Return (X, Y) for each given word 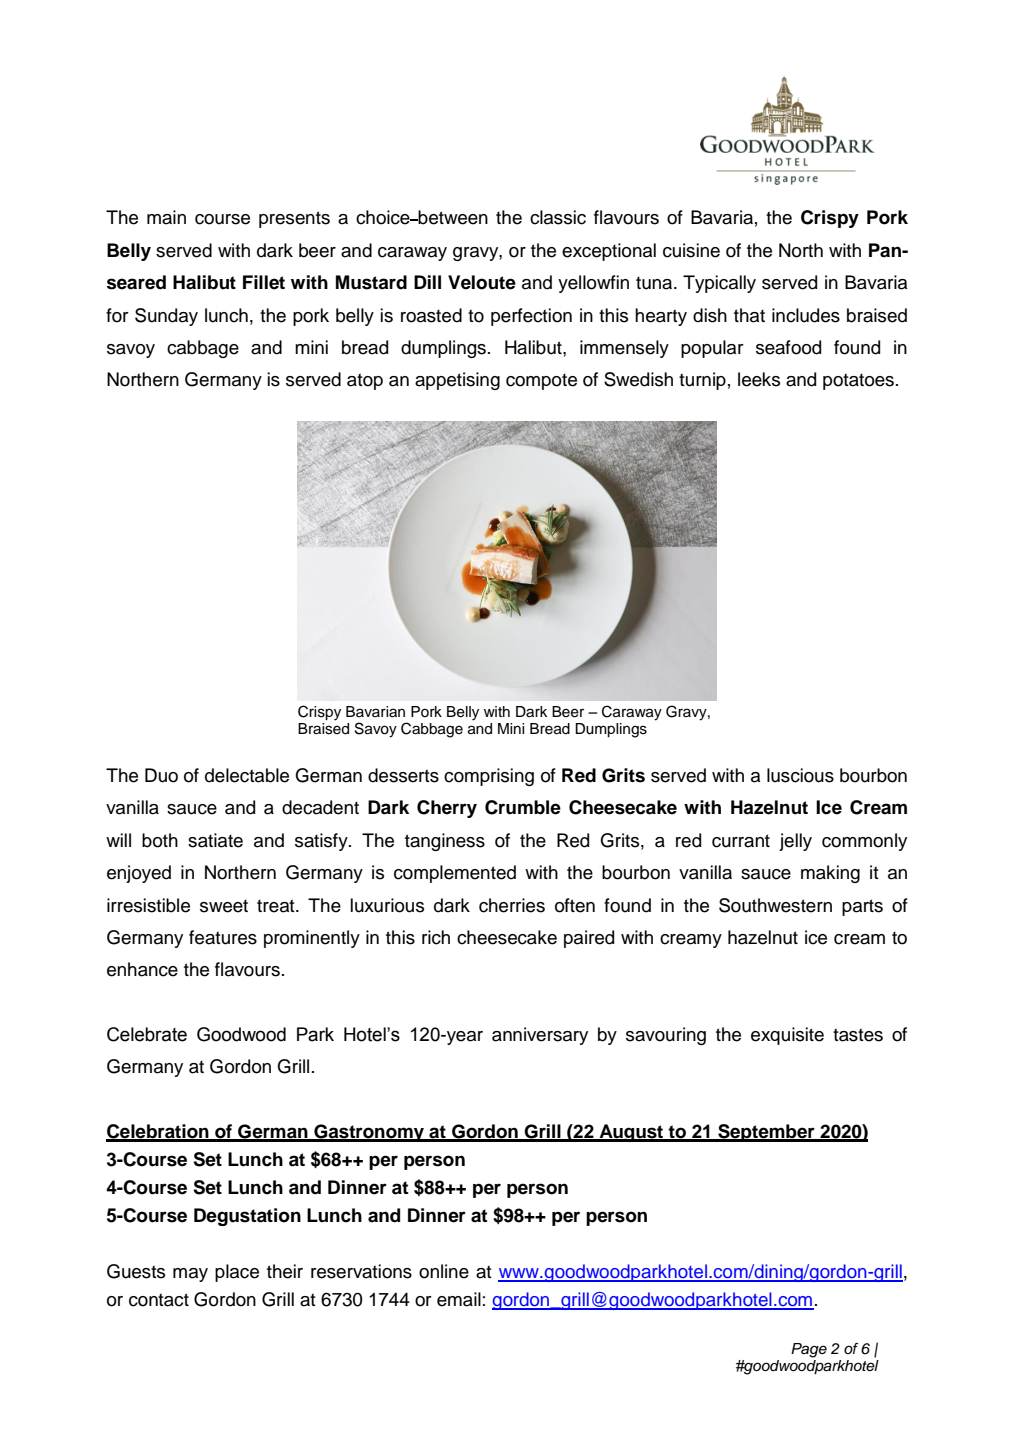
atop (365, 381)
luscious (800, 775)
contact (159, 1300)
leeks (759, 379)
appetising (457, 381)
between (452, 217)
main (166, 217)
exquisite (787, 1036)
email (459, 1299)
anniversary (540, 1036)
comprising (489, 777)
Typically (719, 284)
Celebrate (147, 1034)
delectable (247, 775)
